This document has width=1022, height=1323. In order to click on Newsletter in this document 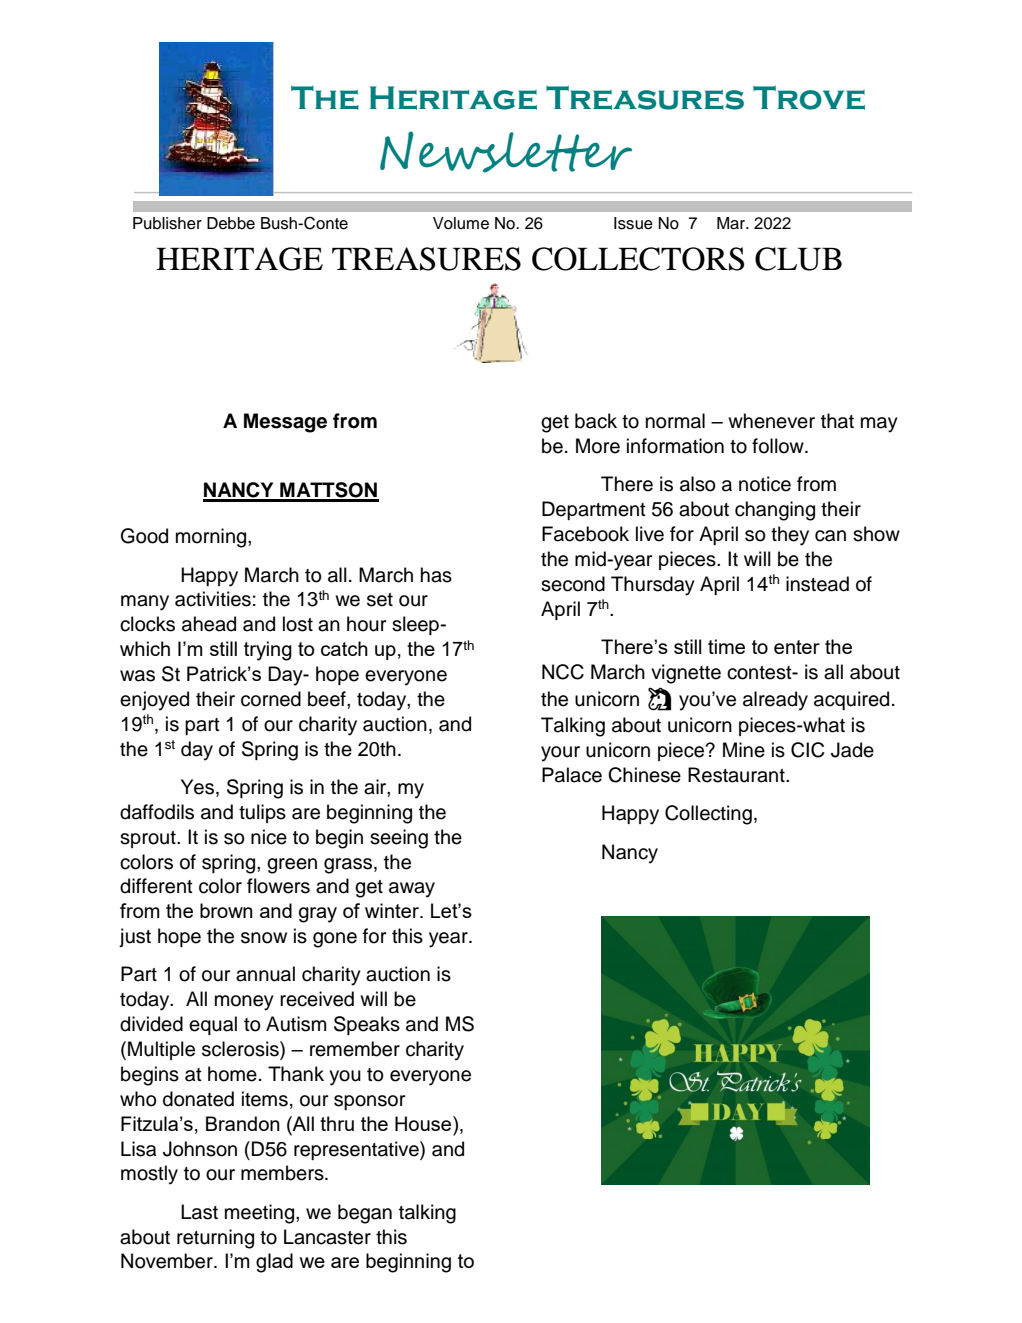, I will do `click(506, 152)`.
